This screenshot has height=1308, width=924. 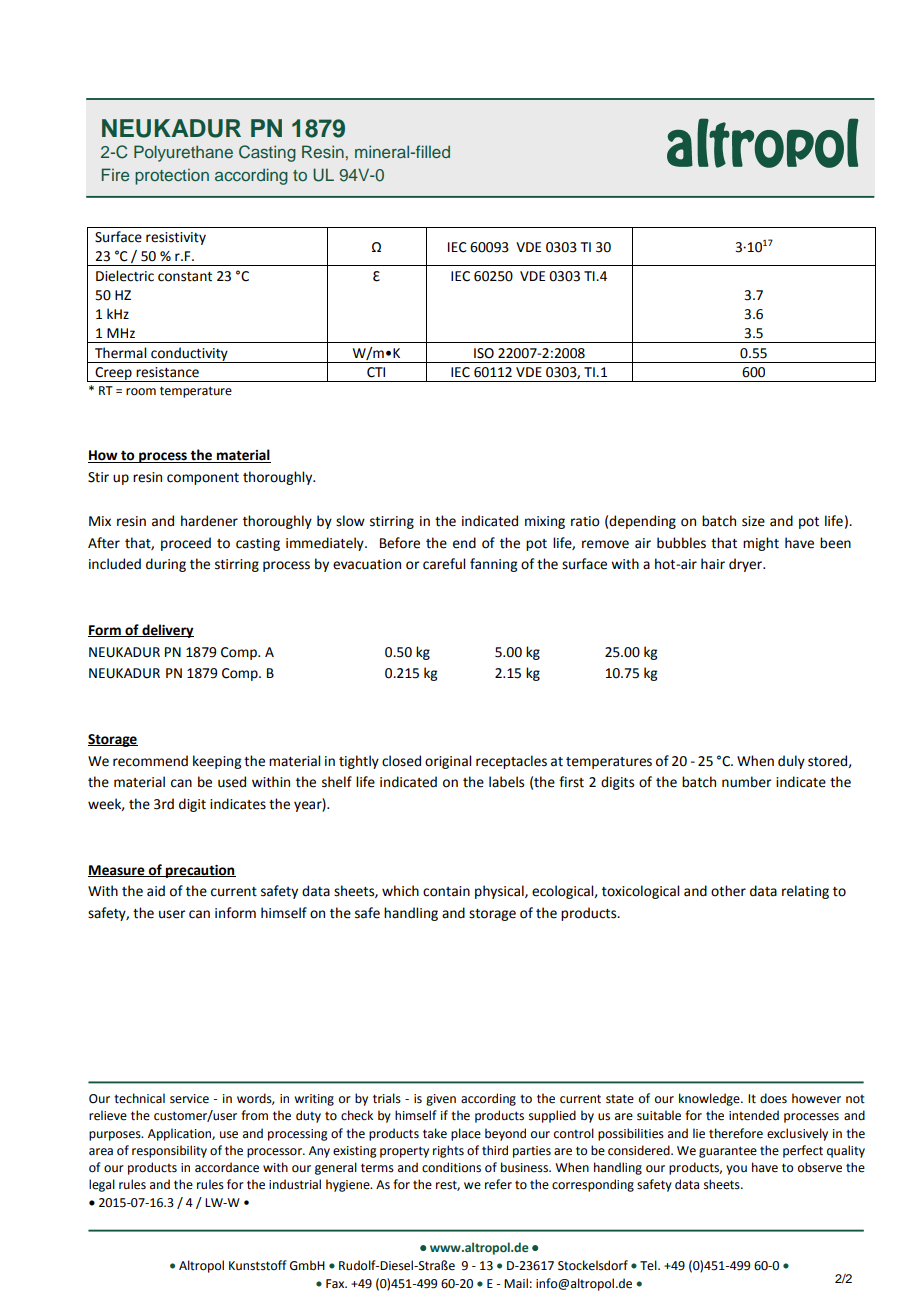 I want to click on ISO, so click(x=484, y=353).
